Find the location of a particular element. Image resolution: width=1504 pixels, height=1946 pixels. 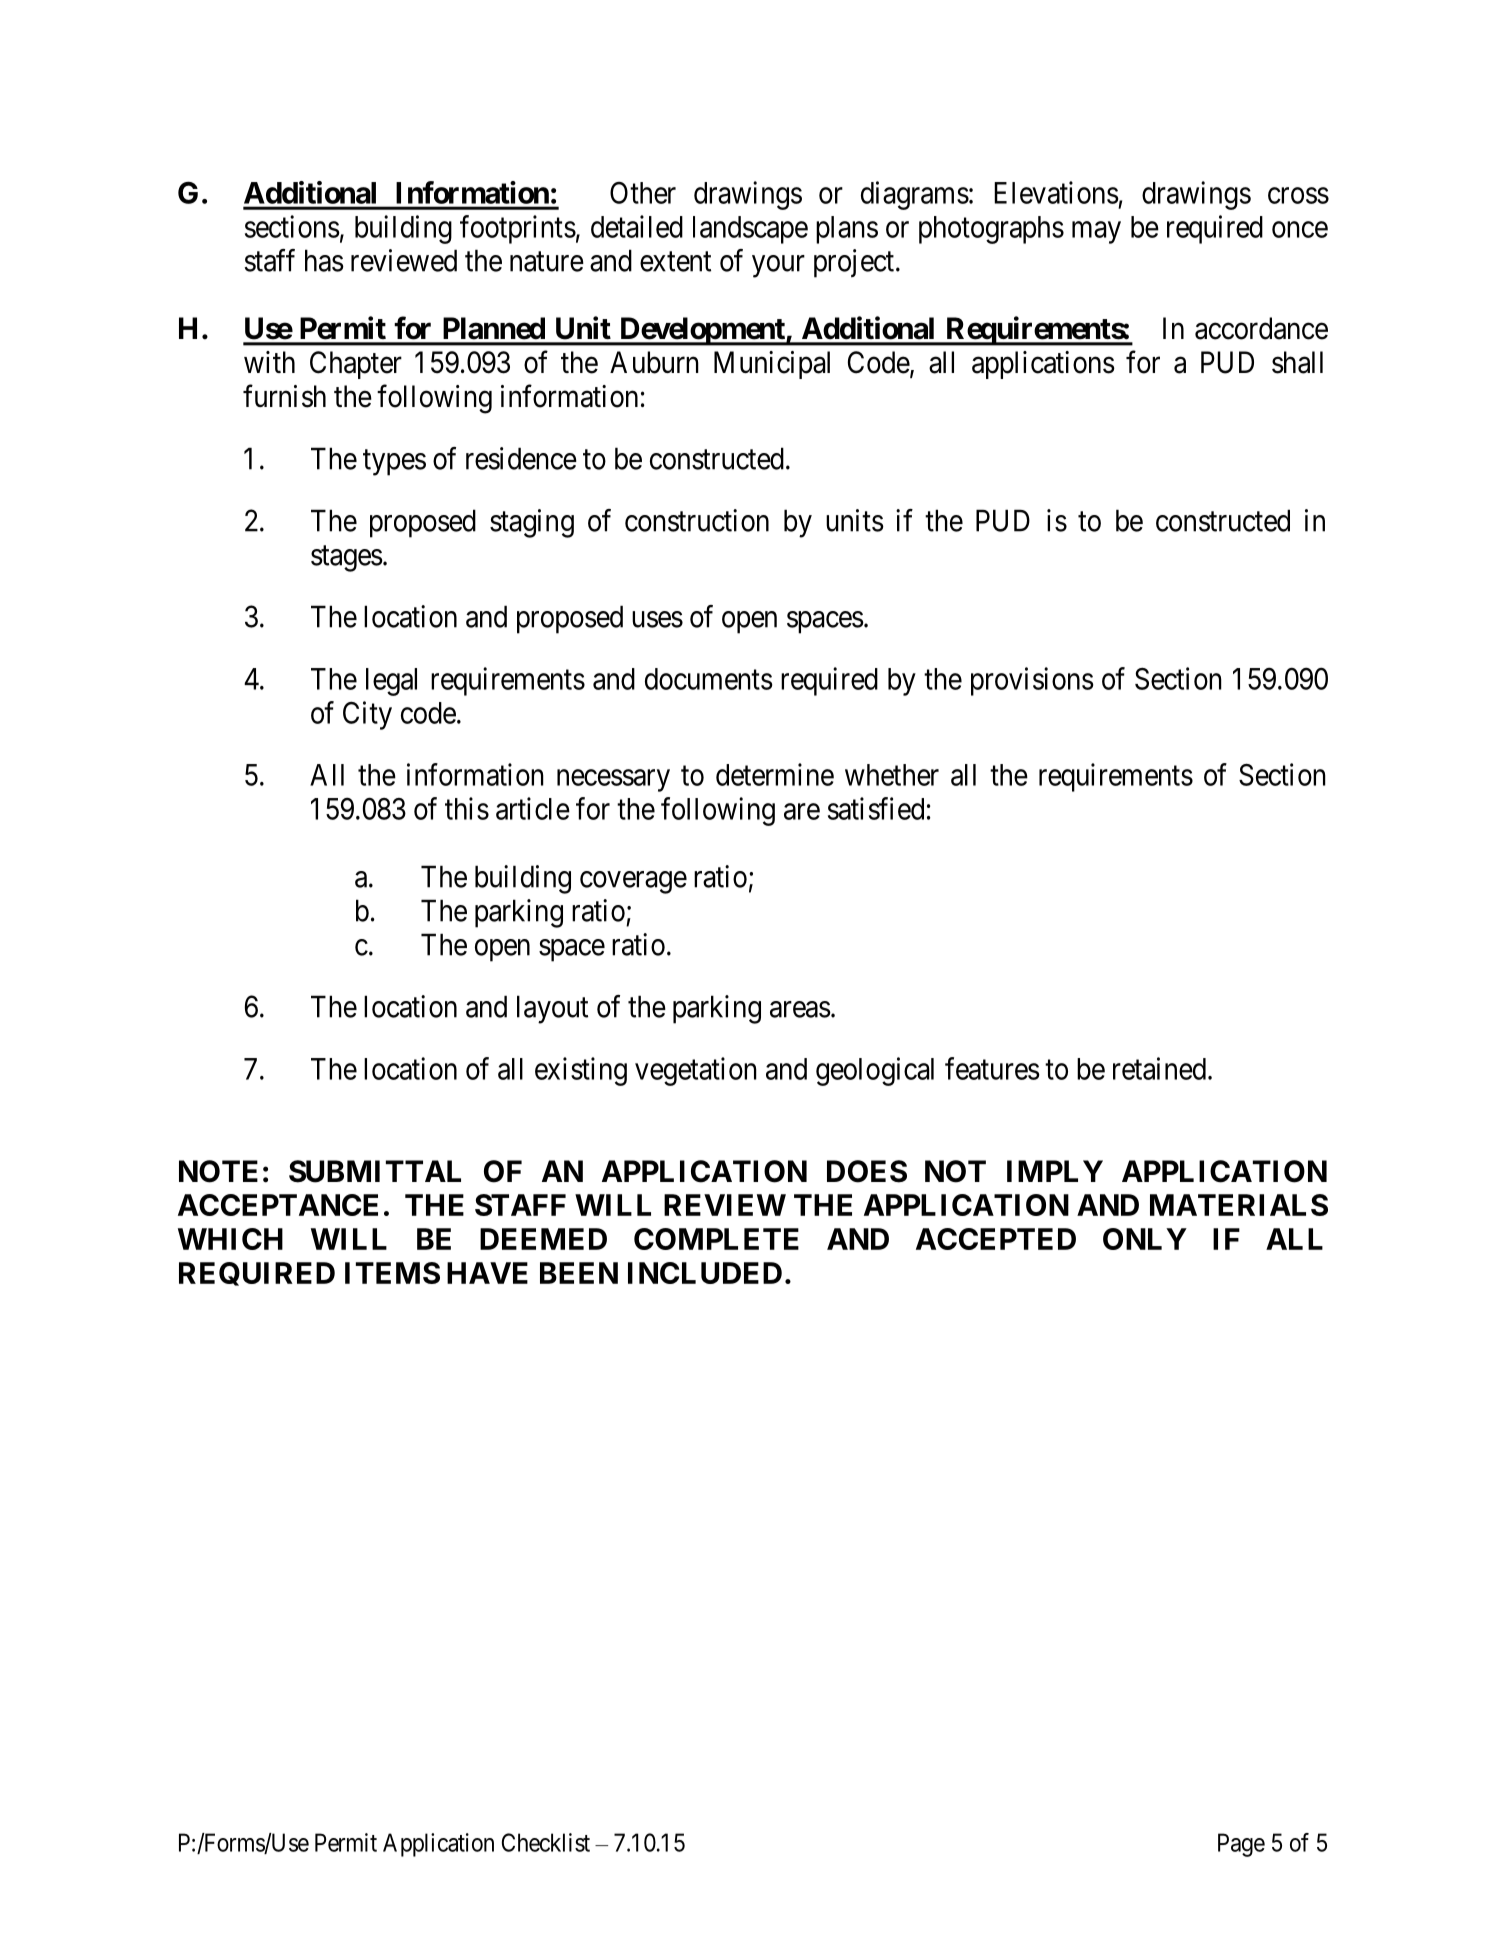

ACCEPTANCE is located at coordinates (278, 1205).
